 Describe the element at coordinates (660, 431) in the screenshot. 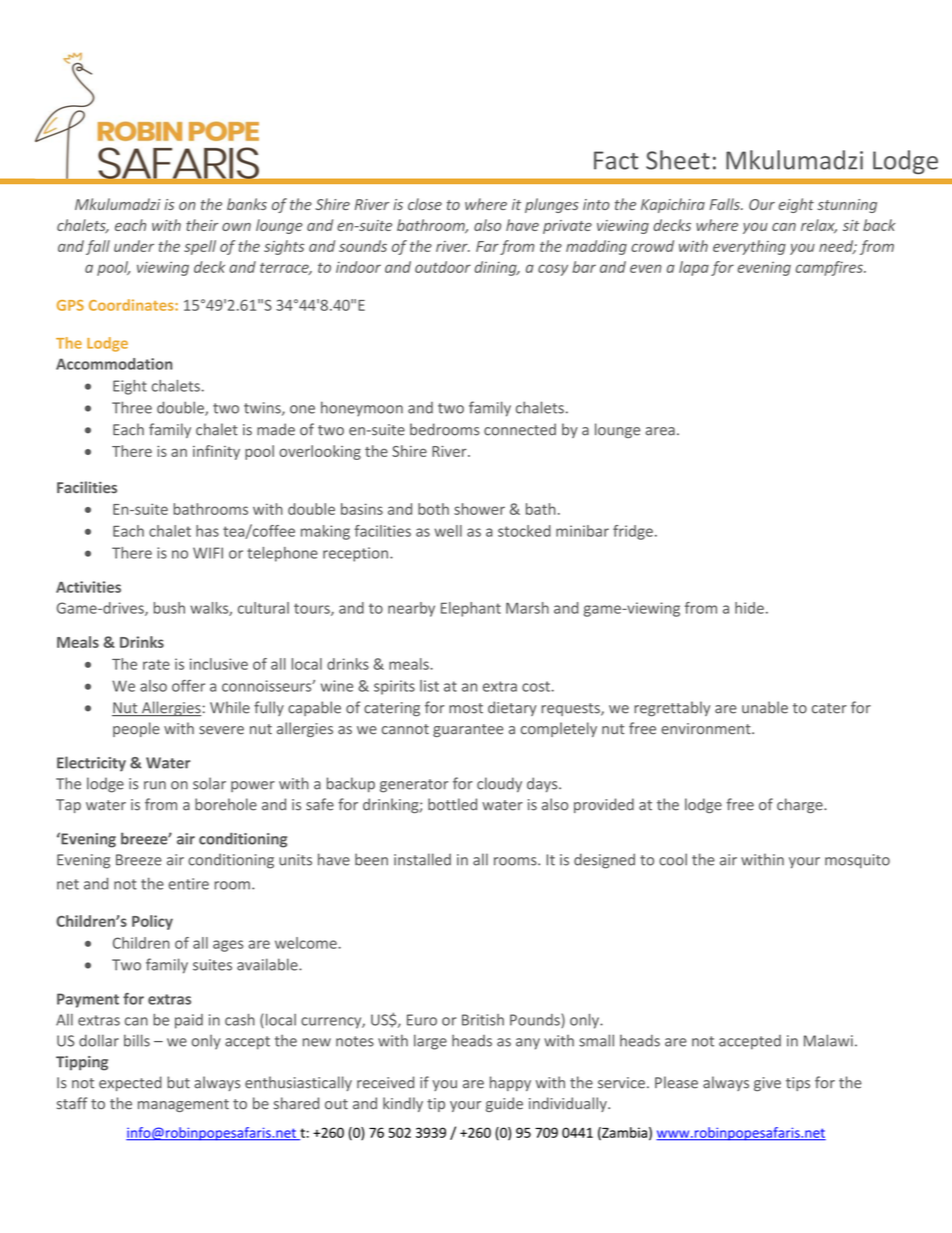

I see `area` at that location.
